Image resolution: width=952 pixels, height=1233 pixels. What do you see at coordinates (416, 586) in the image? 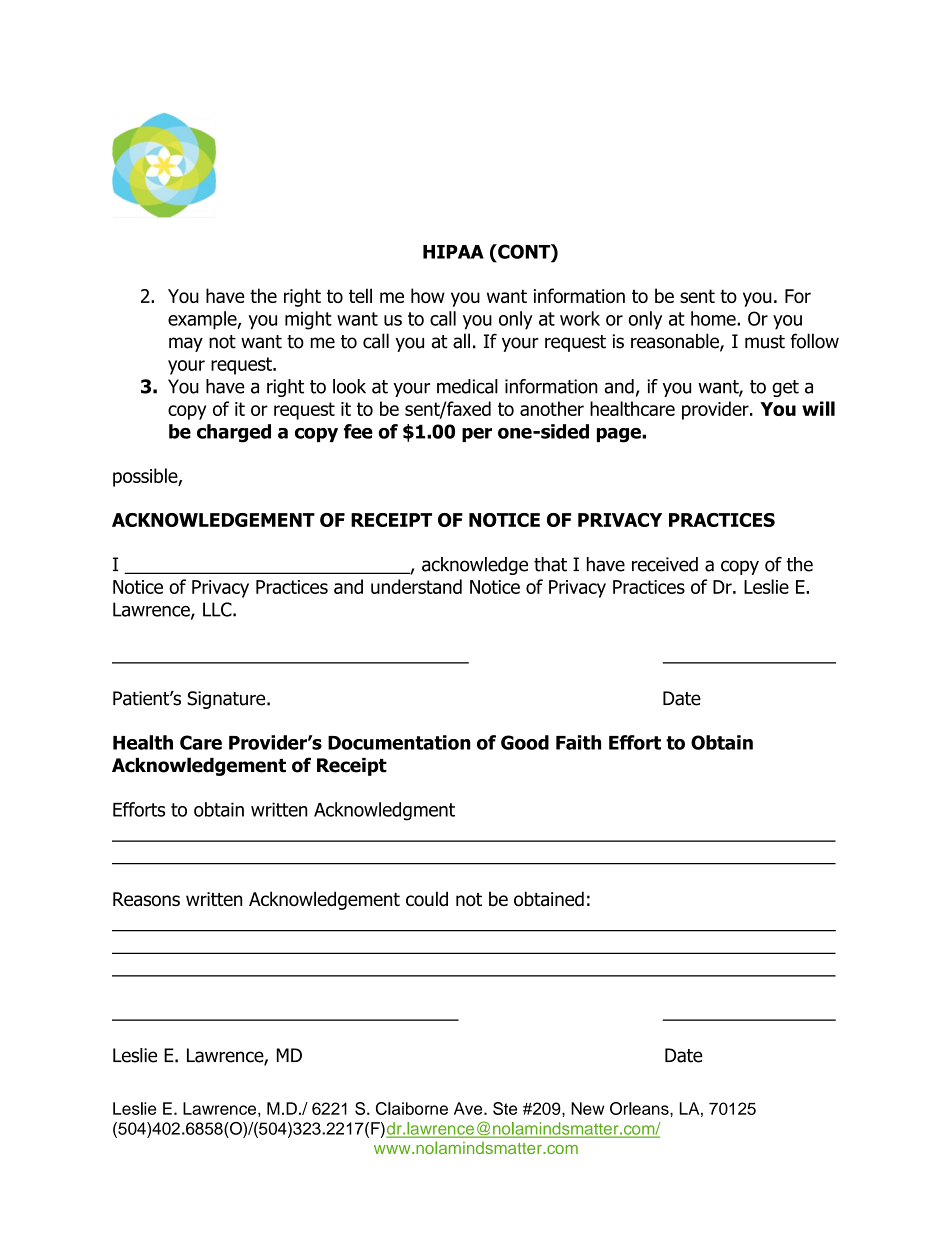
I see `understand` at bounding box center [416, 586].
